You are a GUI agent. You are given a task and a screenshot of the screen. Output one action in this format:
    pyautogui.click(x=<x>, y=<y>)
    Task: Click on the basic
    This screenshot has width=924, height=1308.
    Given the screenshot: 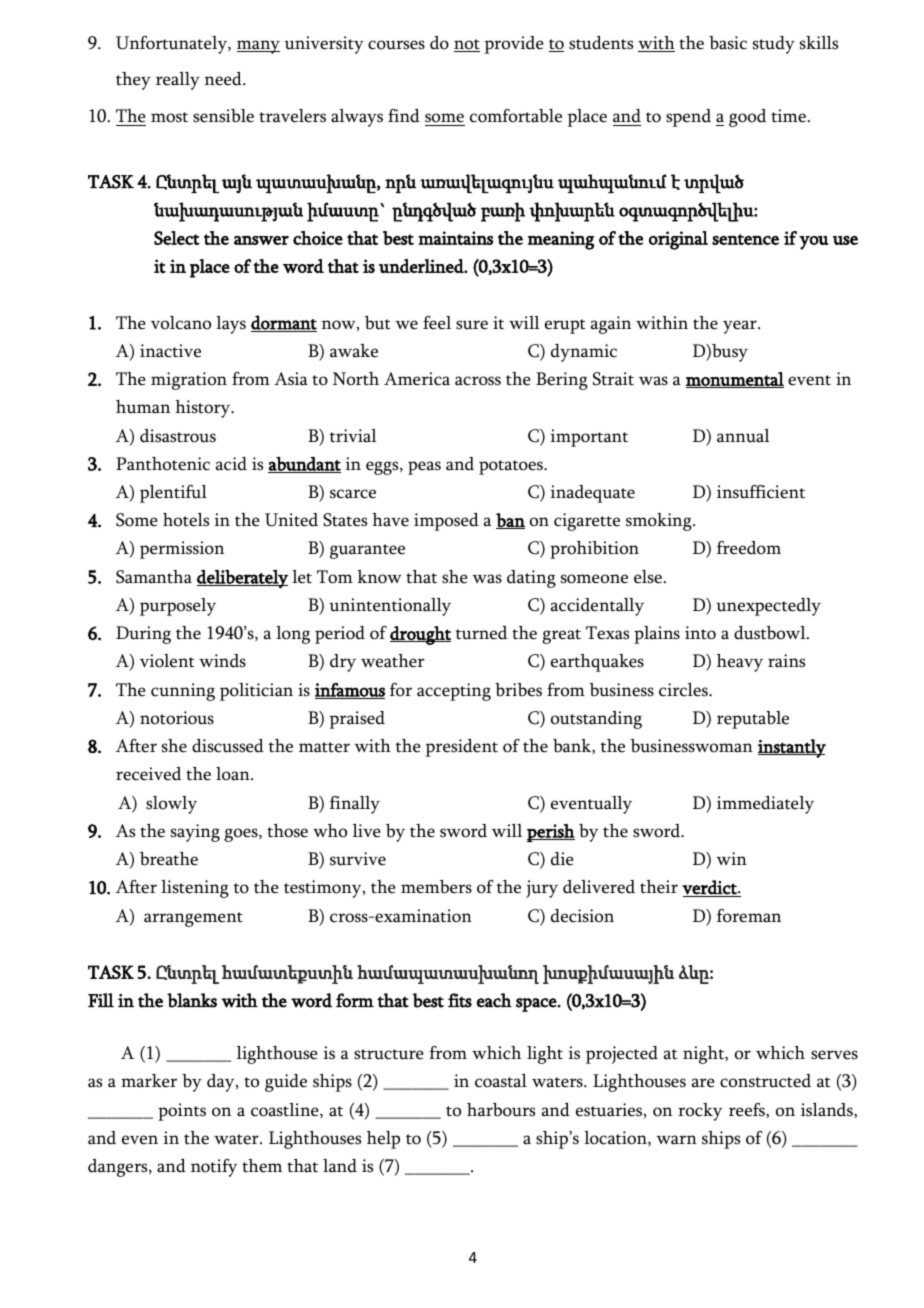 What is the action you would take?
    pyautogui.click(x=728, y=43)
